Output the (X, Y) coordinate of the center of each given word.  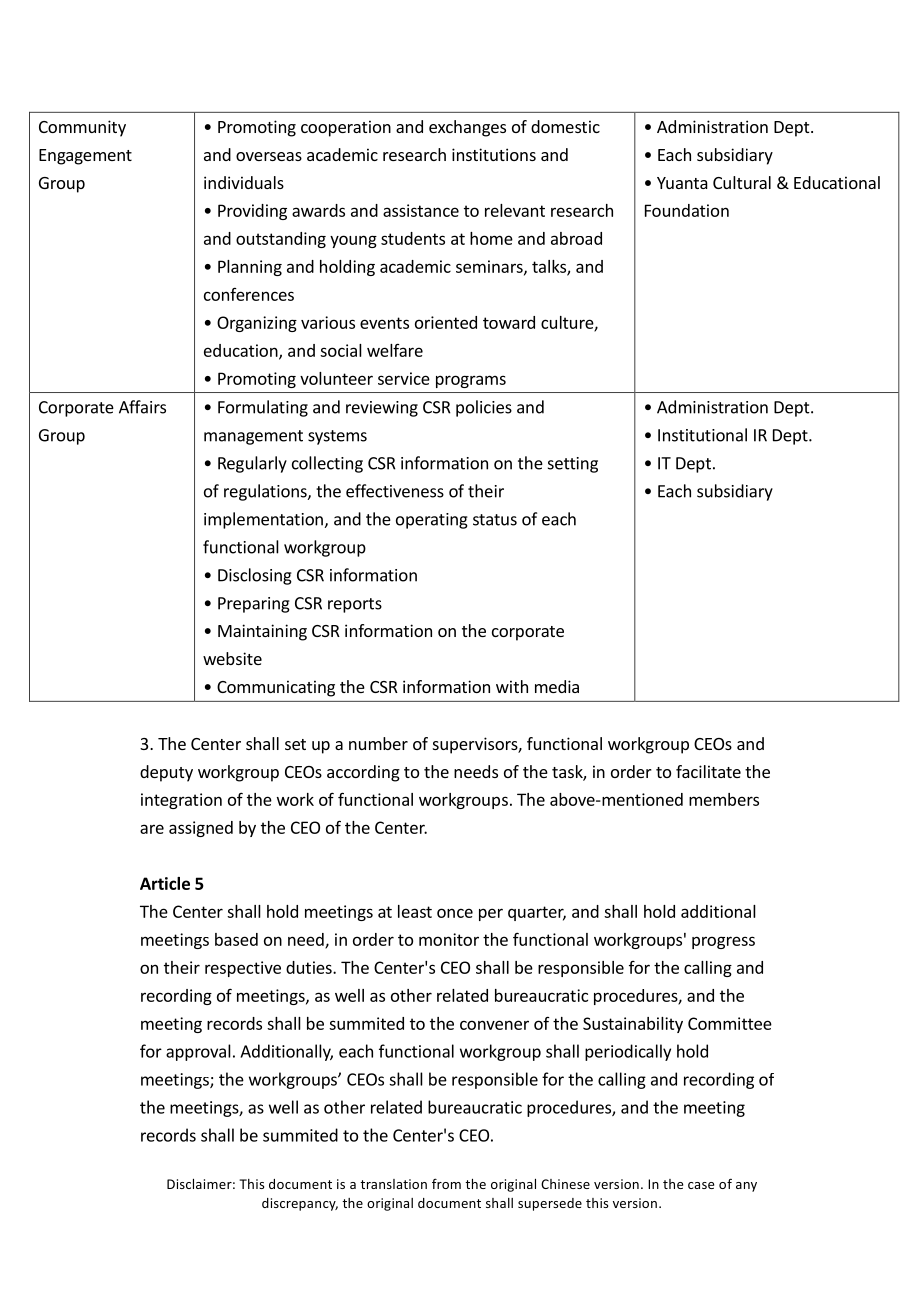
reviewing (382, 409)
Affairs (142, 407)
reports (355, 605)
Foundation (687, 210)
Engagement (85, 157)
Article (165, 883)
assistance (421, 210)
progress (723, 942)
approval (198, 1052)
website (232, 658)
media (557, 686)
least (415, 911)
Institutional (702, 435)
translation (393, 1184)
